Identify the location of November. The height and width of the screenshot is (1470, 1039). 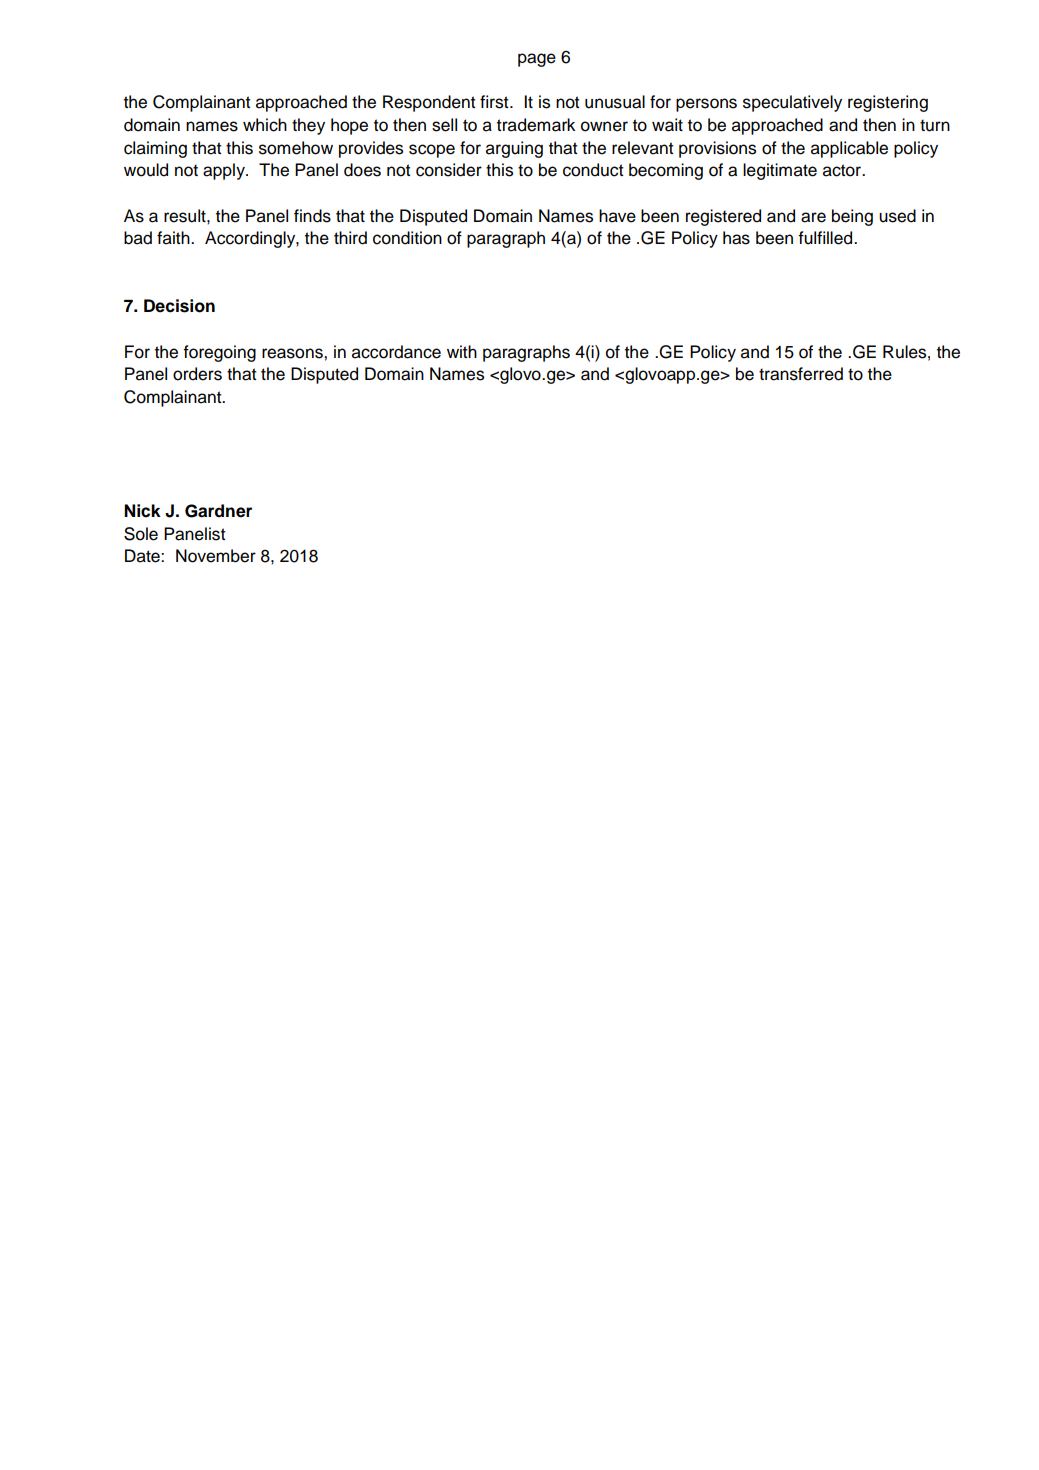
(216, 556).
